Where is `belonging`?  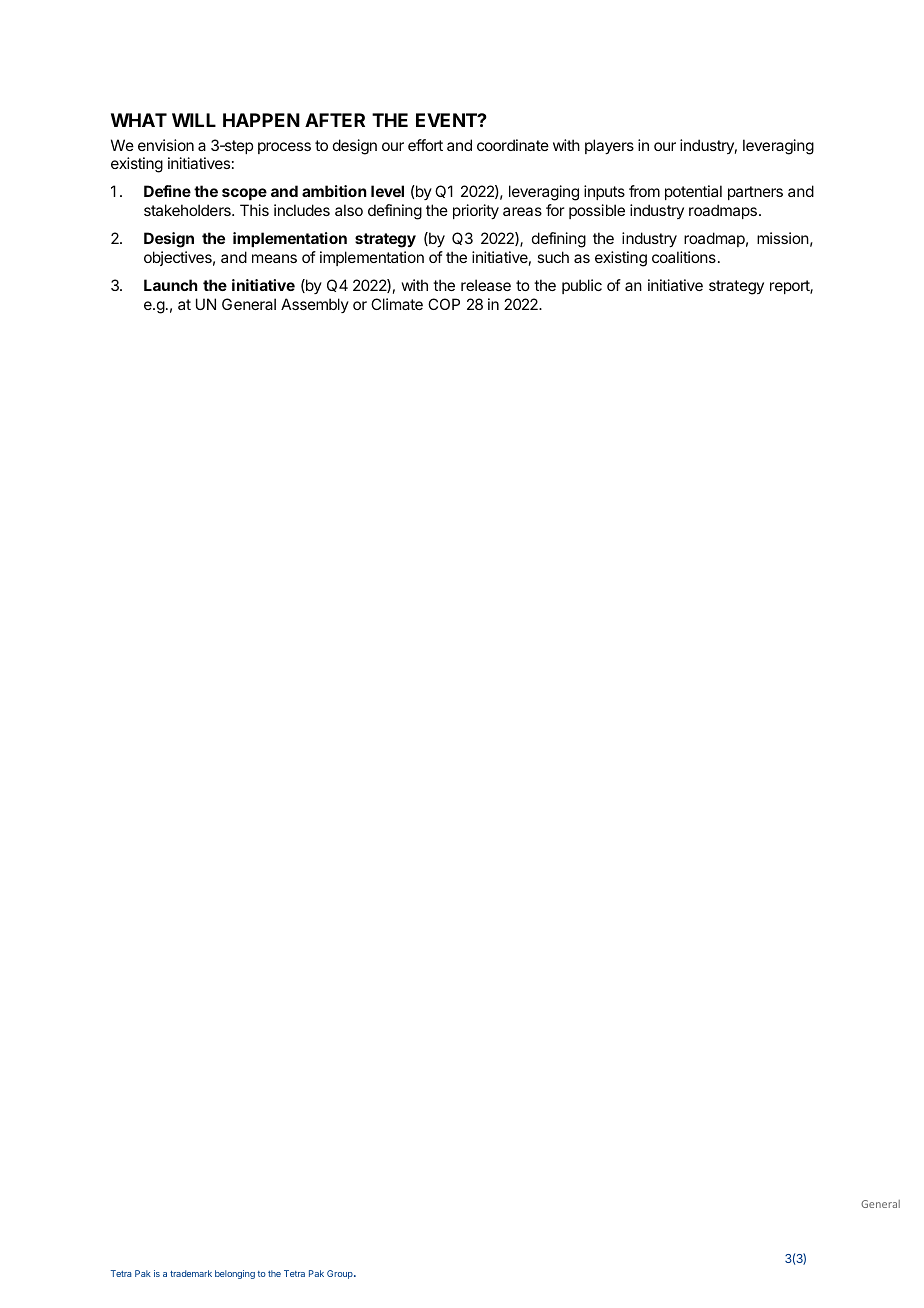 belonging is located at coordinates (235, 1274).
